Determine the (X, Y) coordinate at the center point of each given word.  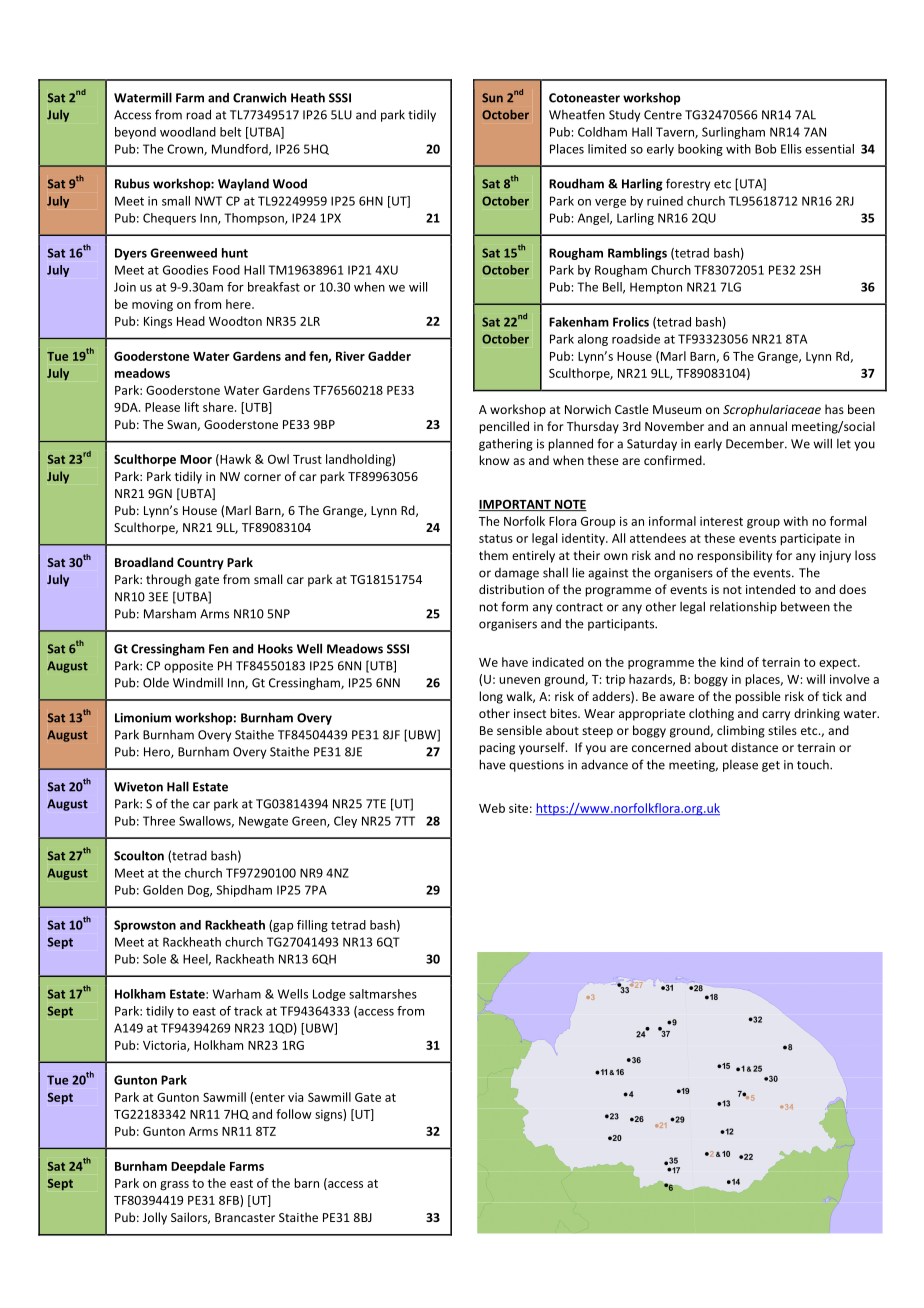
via (295, 1097)
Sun (492, 98)
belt (230, 132)
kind (731, 662)
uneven (519, 680)
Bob (765, 149)
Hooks (275, 648)
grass (174, 1186)
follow (294, 1114)
